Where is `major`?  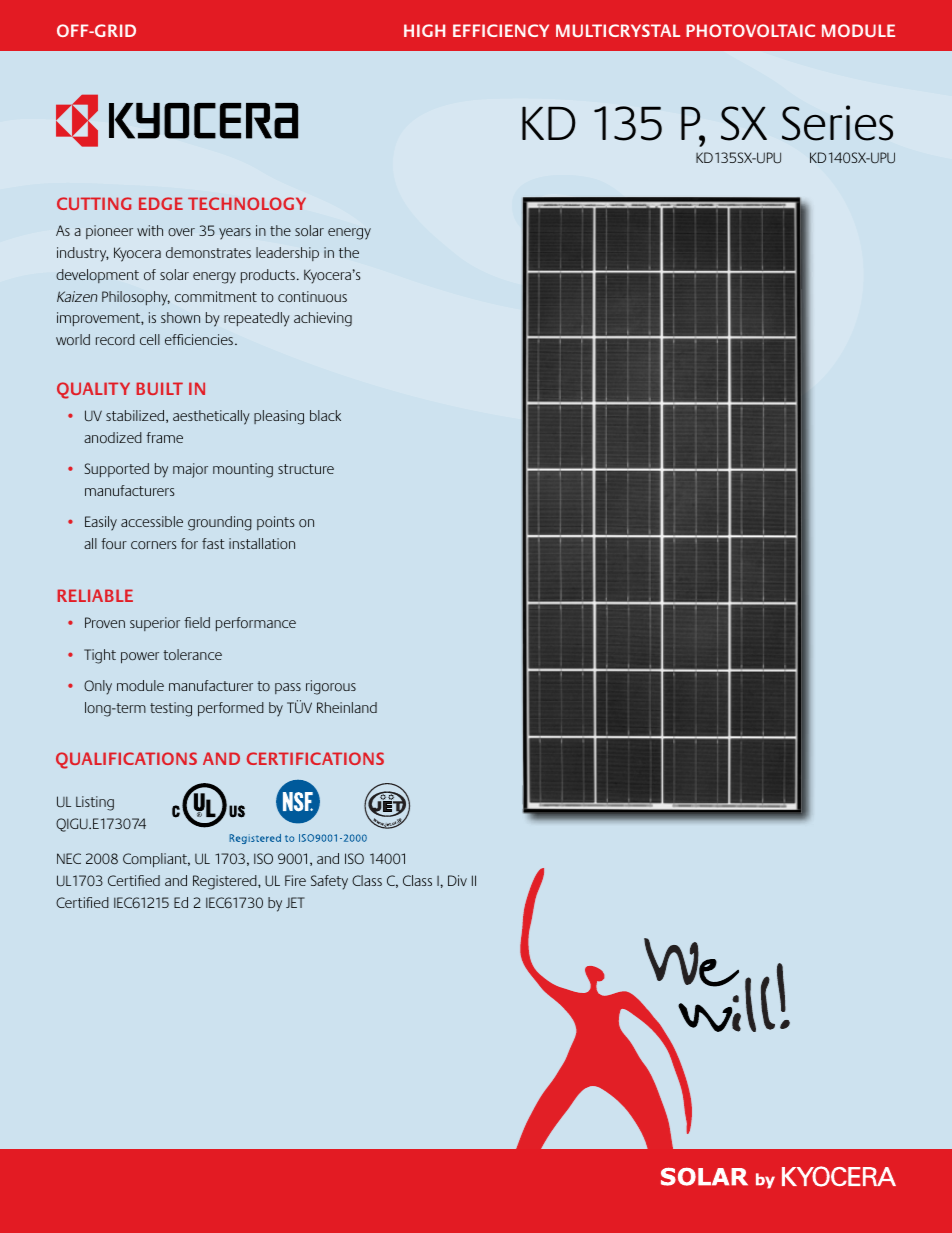 major is located at coordinates (190, 470).
